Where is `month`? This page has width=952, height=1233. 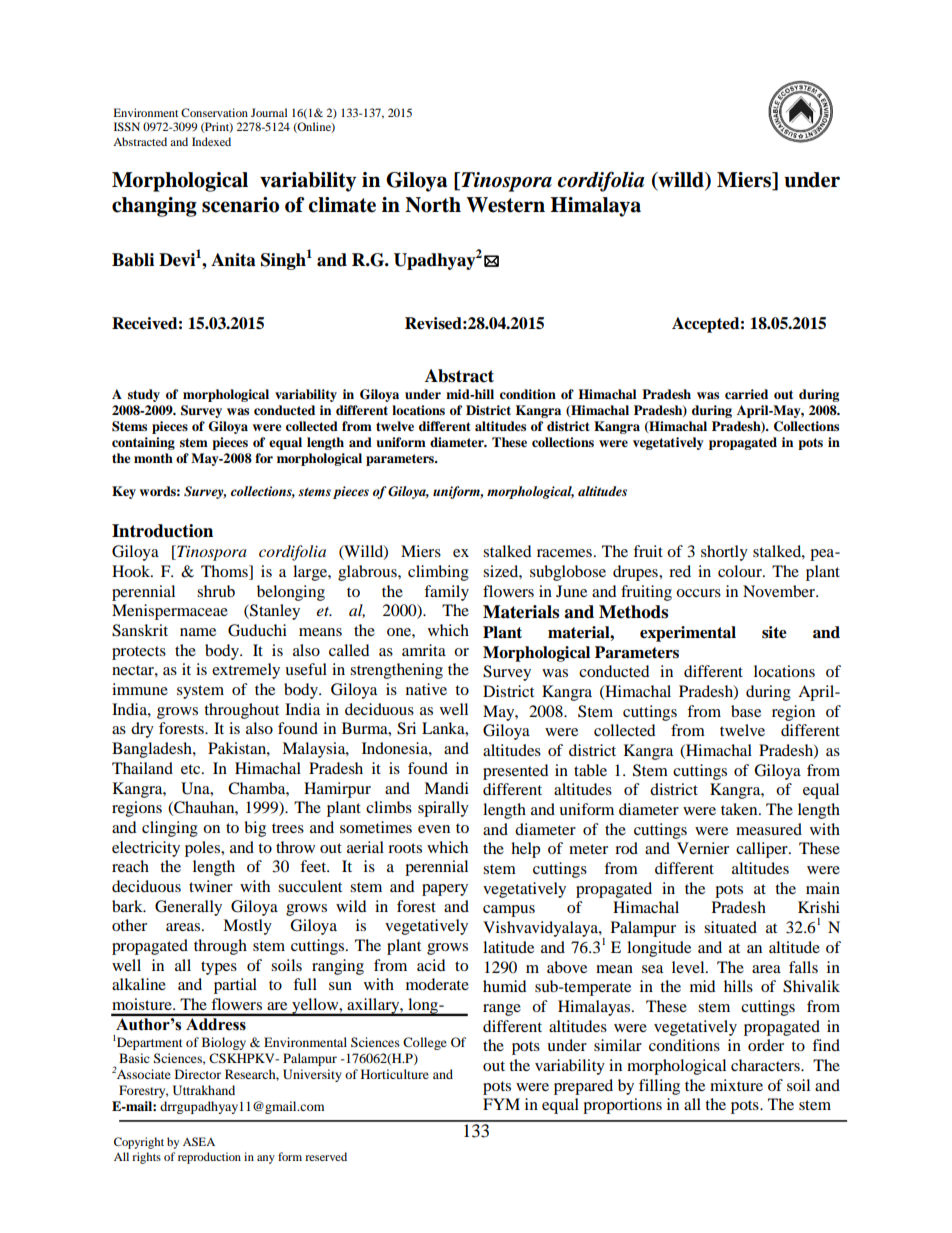 month is located at coordinates (153, 458).
